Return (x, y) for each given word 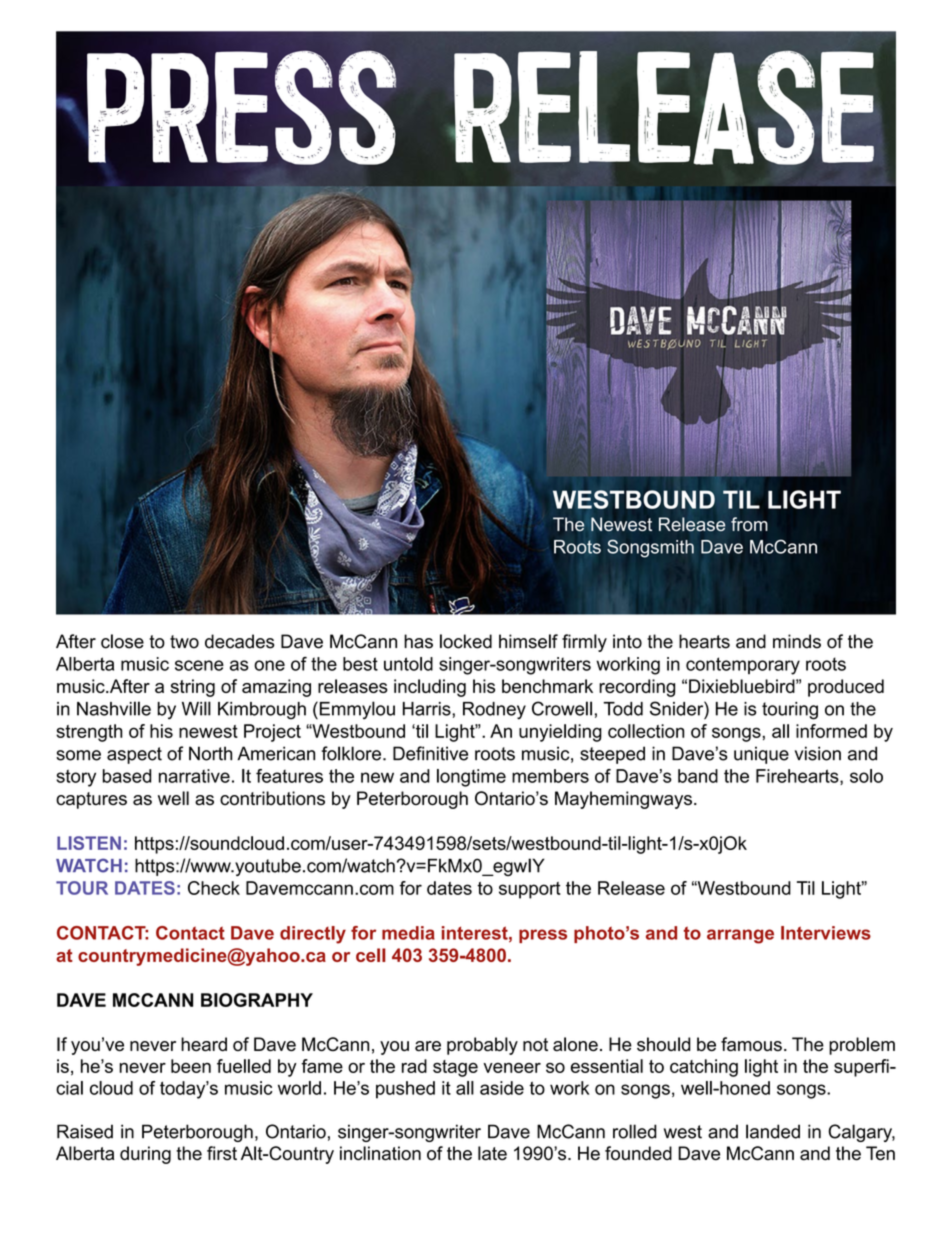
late (492, 1153)
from (749, 524)
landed (773, 1131)
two (184, 642)
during (145, 1155)
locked (466, 641)
